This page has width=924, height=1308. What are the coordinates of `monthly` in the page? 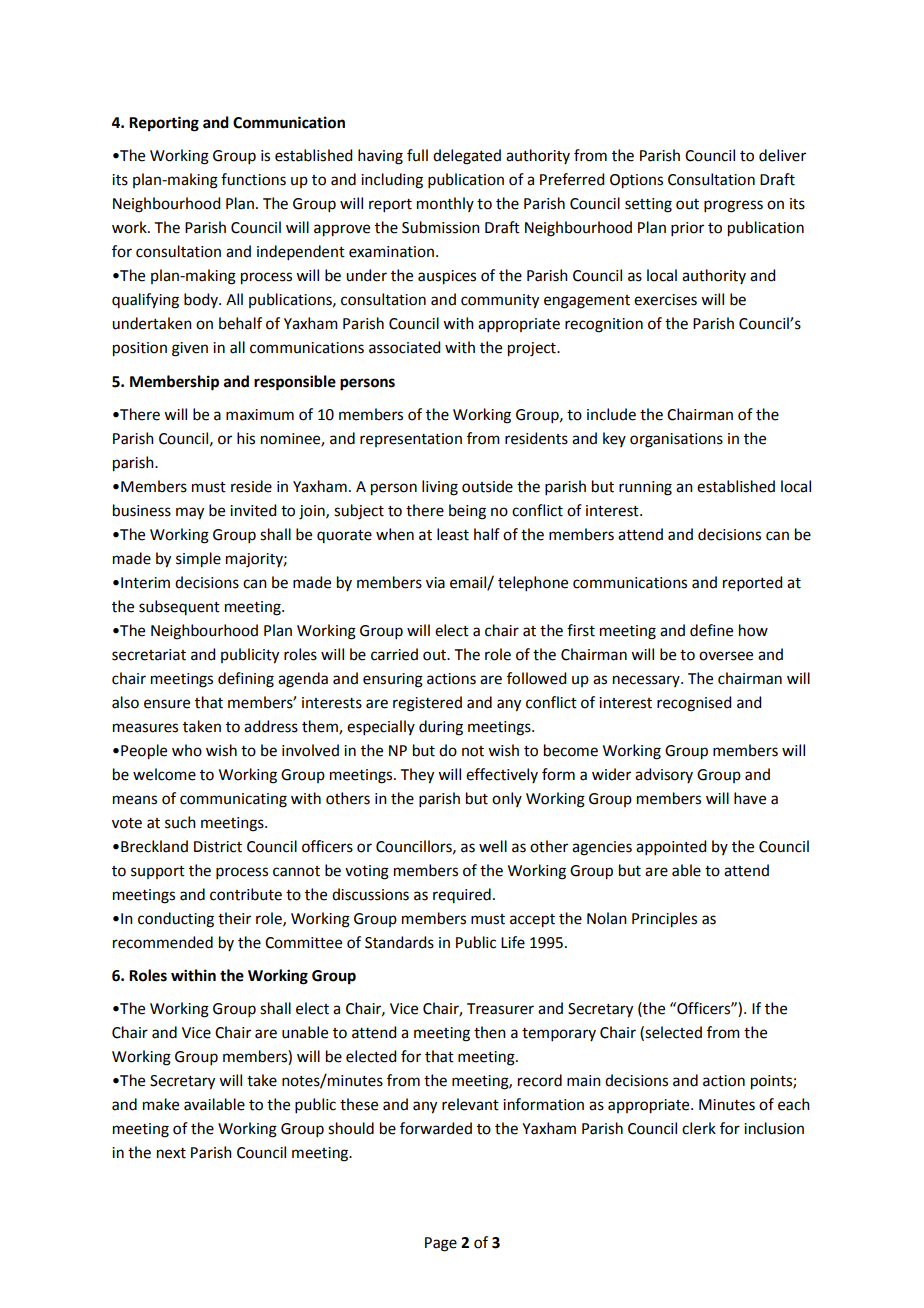 It's located at (445, 204).
